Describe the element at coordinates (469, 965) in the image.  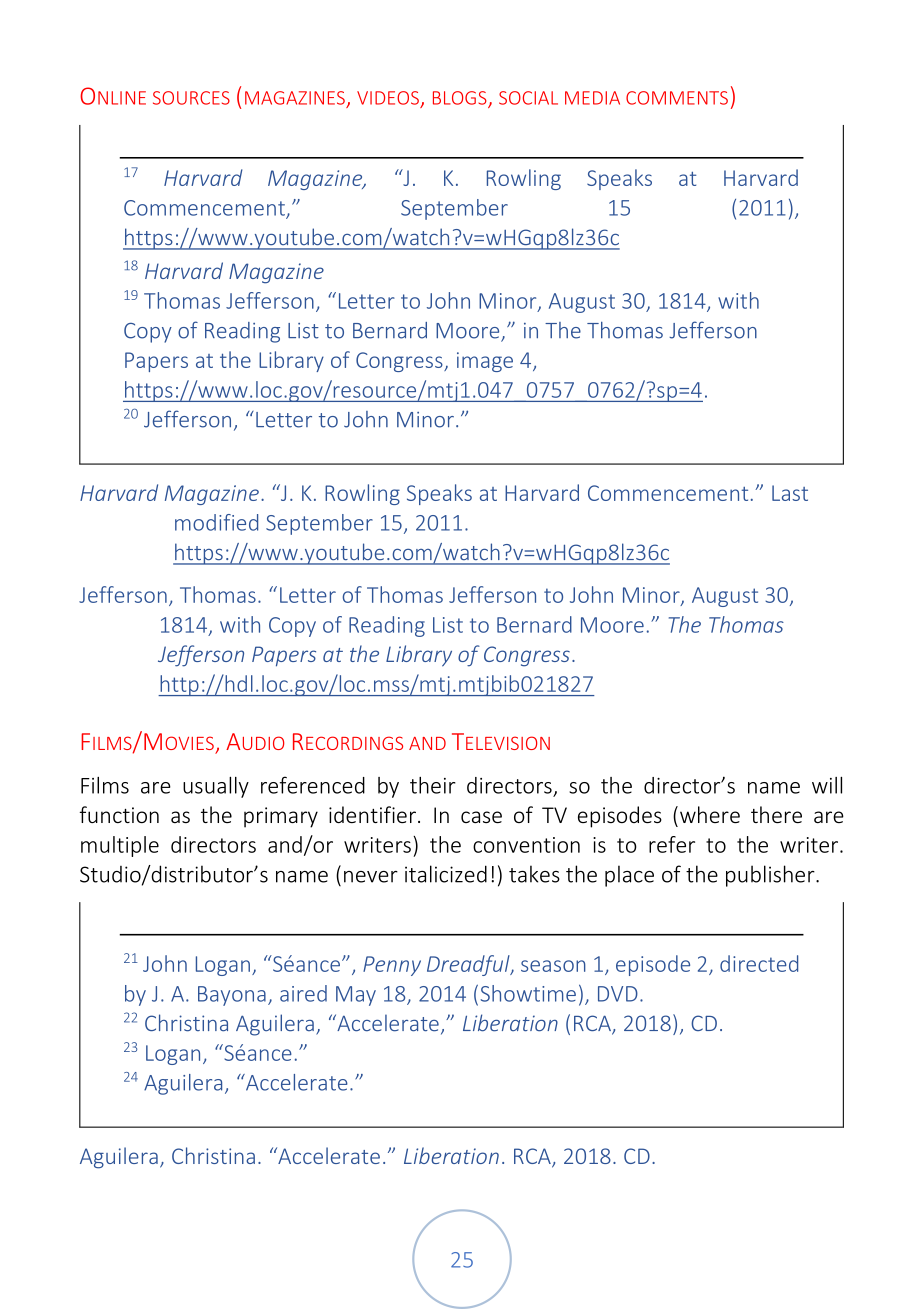
I see `Dreadful` at that location.
